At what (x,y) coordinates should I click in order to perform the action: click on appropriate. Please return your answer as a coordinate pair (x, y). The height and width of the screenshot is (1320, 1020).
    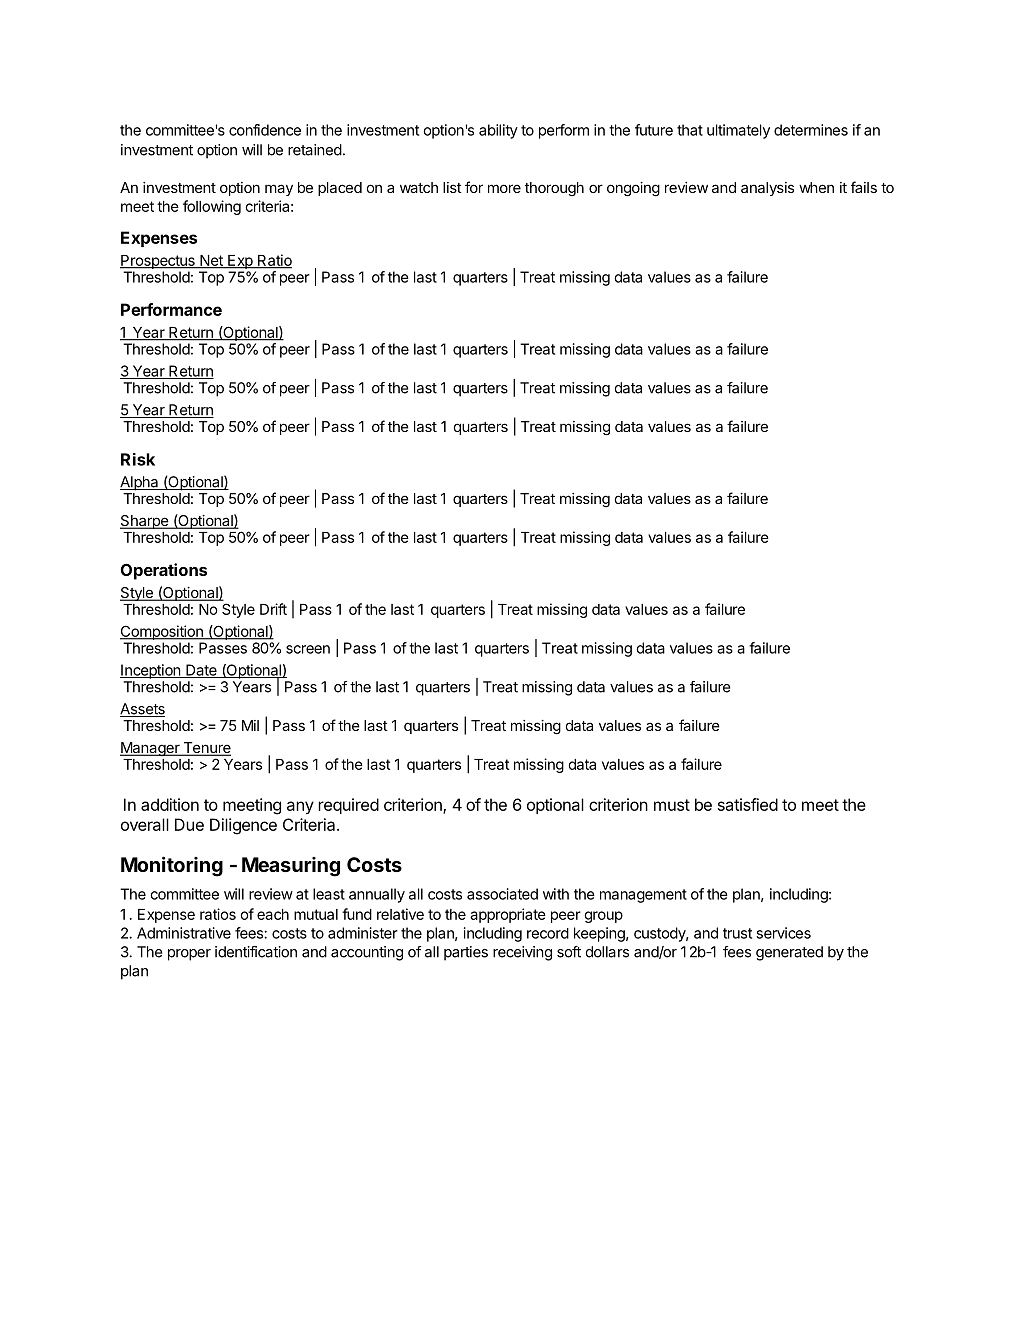
    Looking at the image, I should click on (508, 915).
